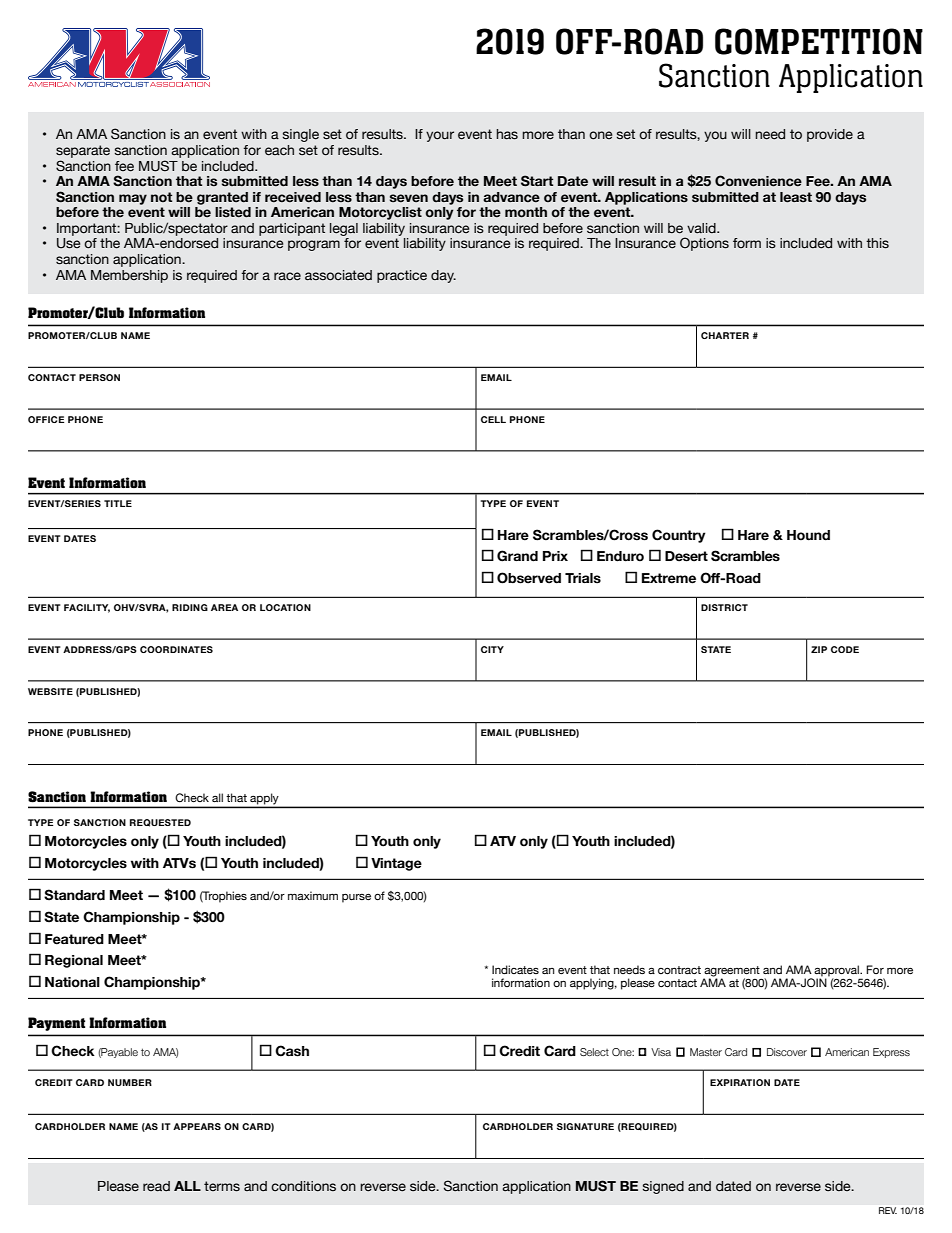  I want to click on CELL, so click(493, 419).
